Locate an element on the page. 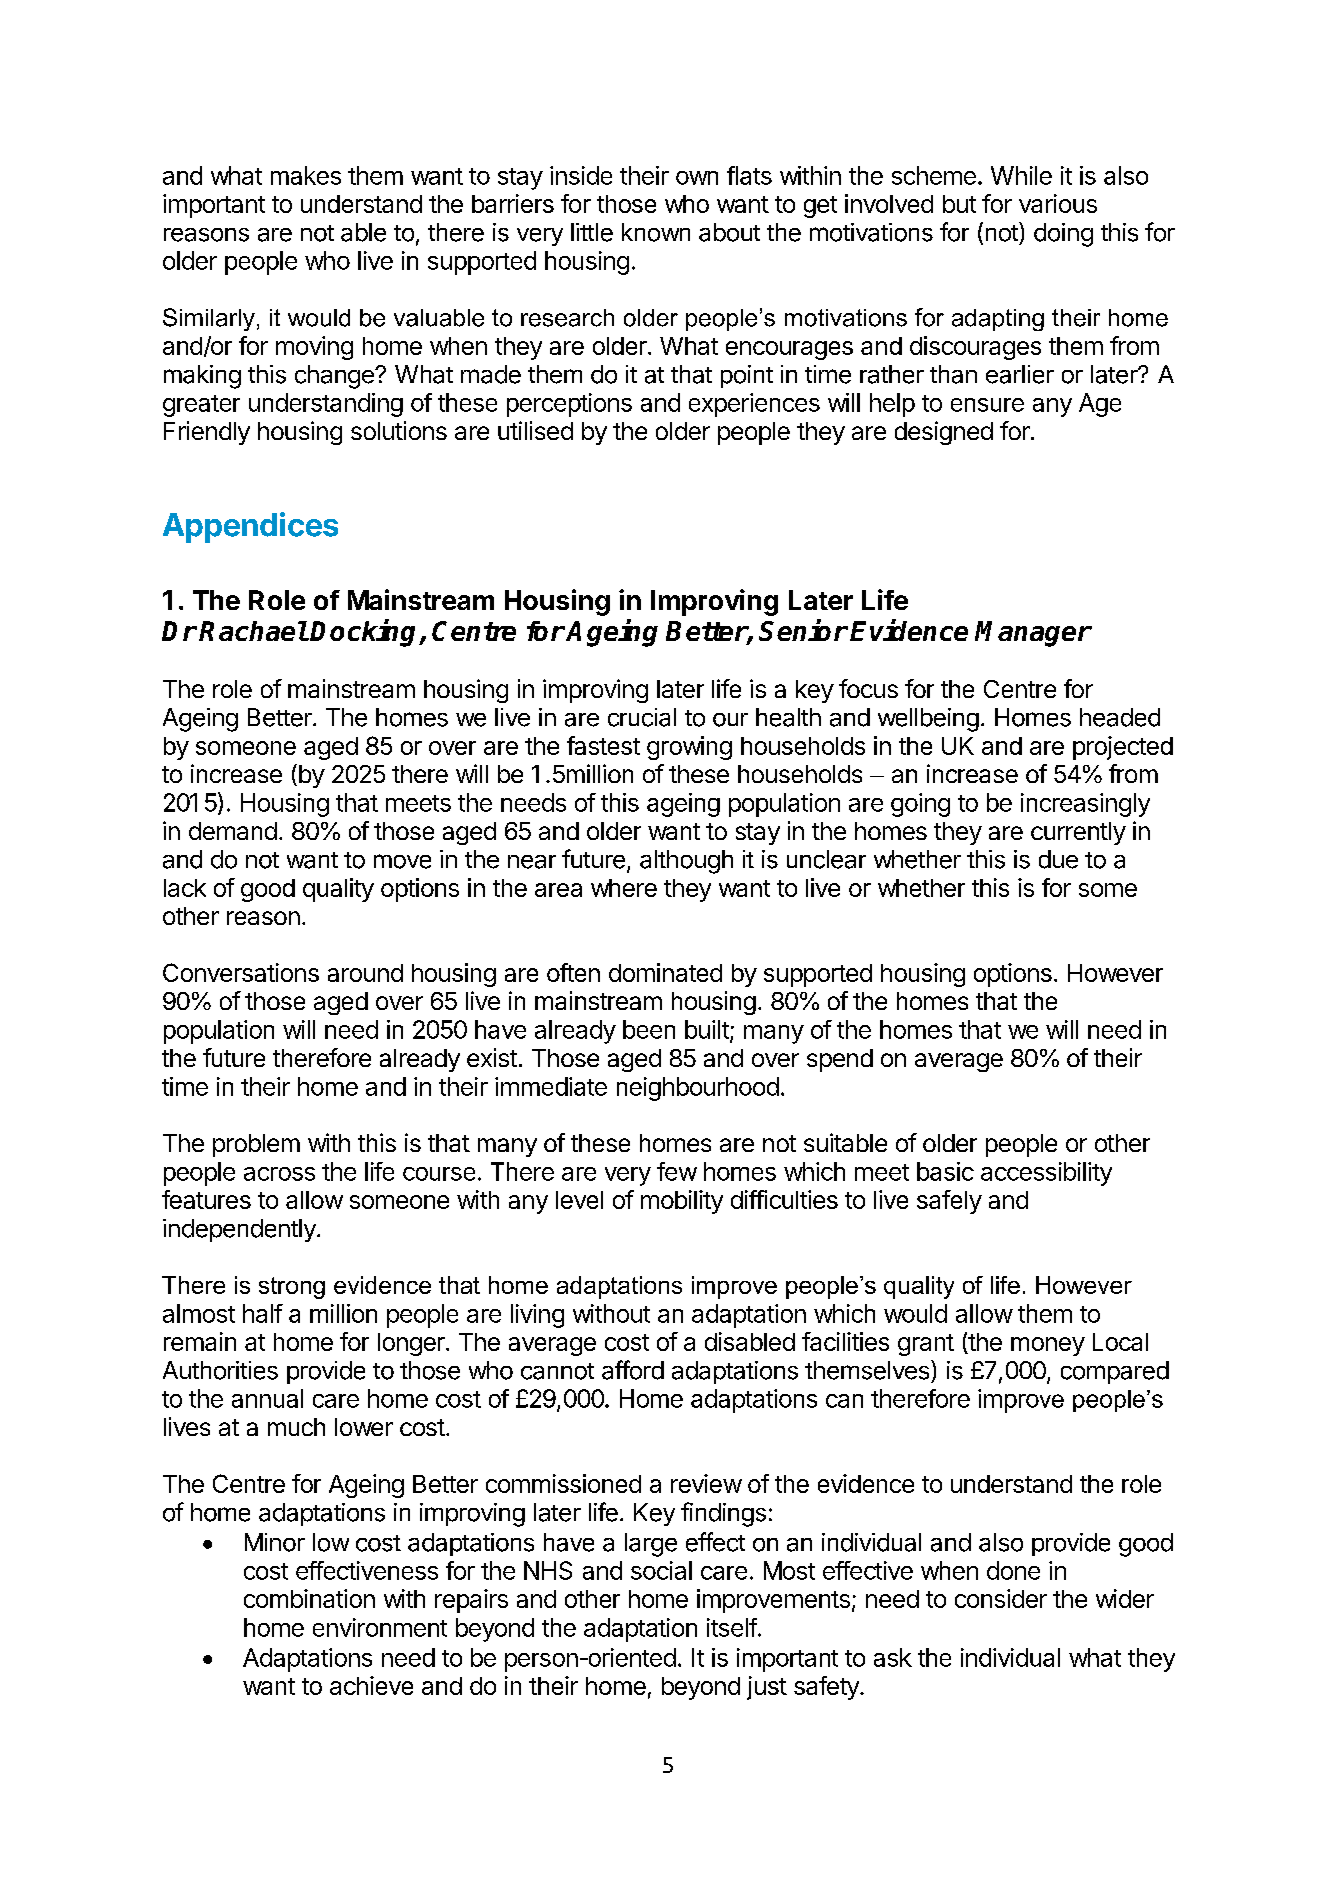  crucial is located at coordinates (642, 717).
